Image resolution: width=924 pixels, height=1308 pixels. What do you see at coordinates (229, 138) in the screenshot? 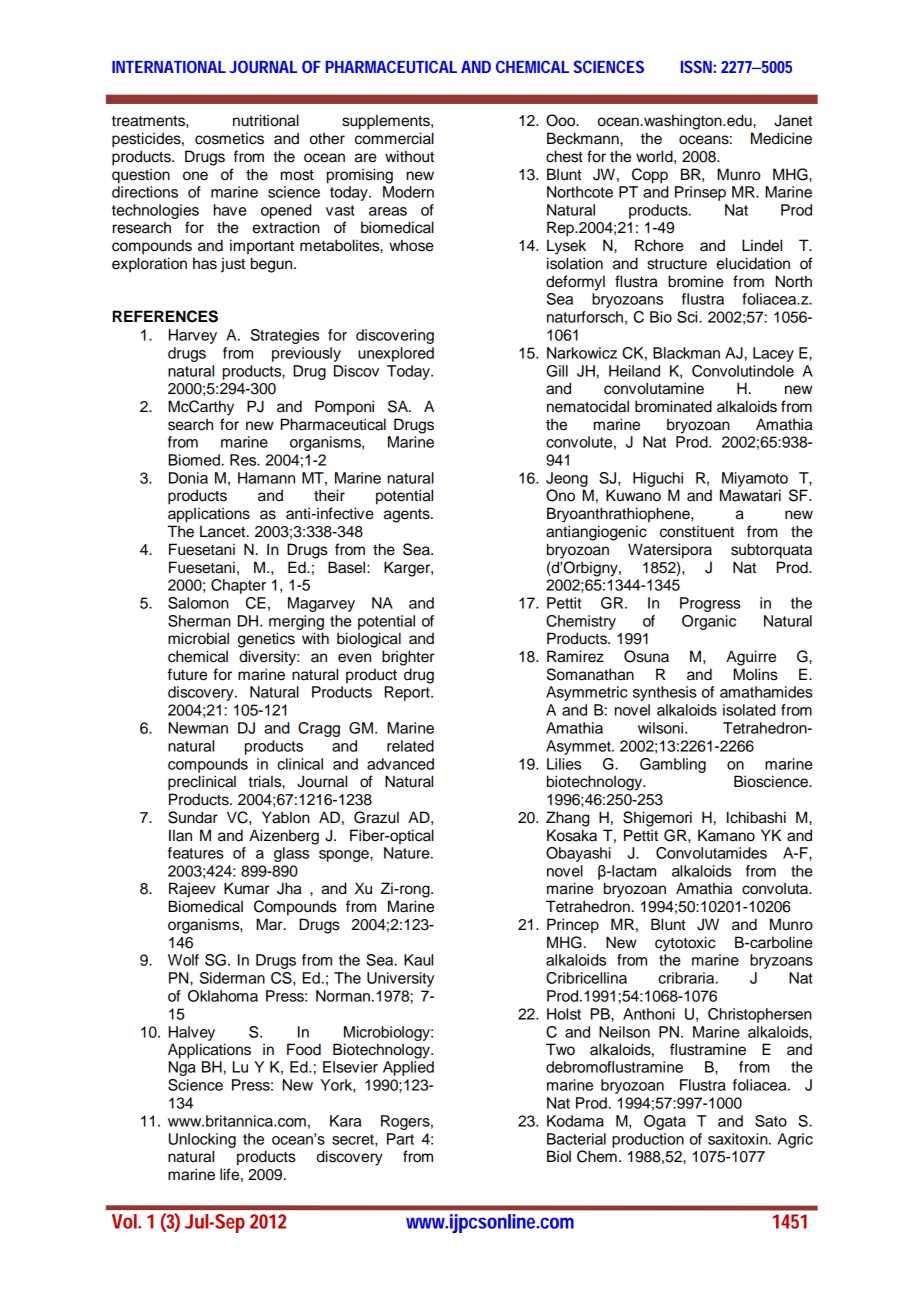
I see `cosmetics` at bounding box center [229, 138].
